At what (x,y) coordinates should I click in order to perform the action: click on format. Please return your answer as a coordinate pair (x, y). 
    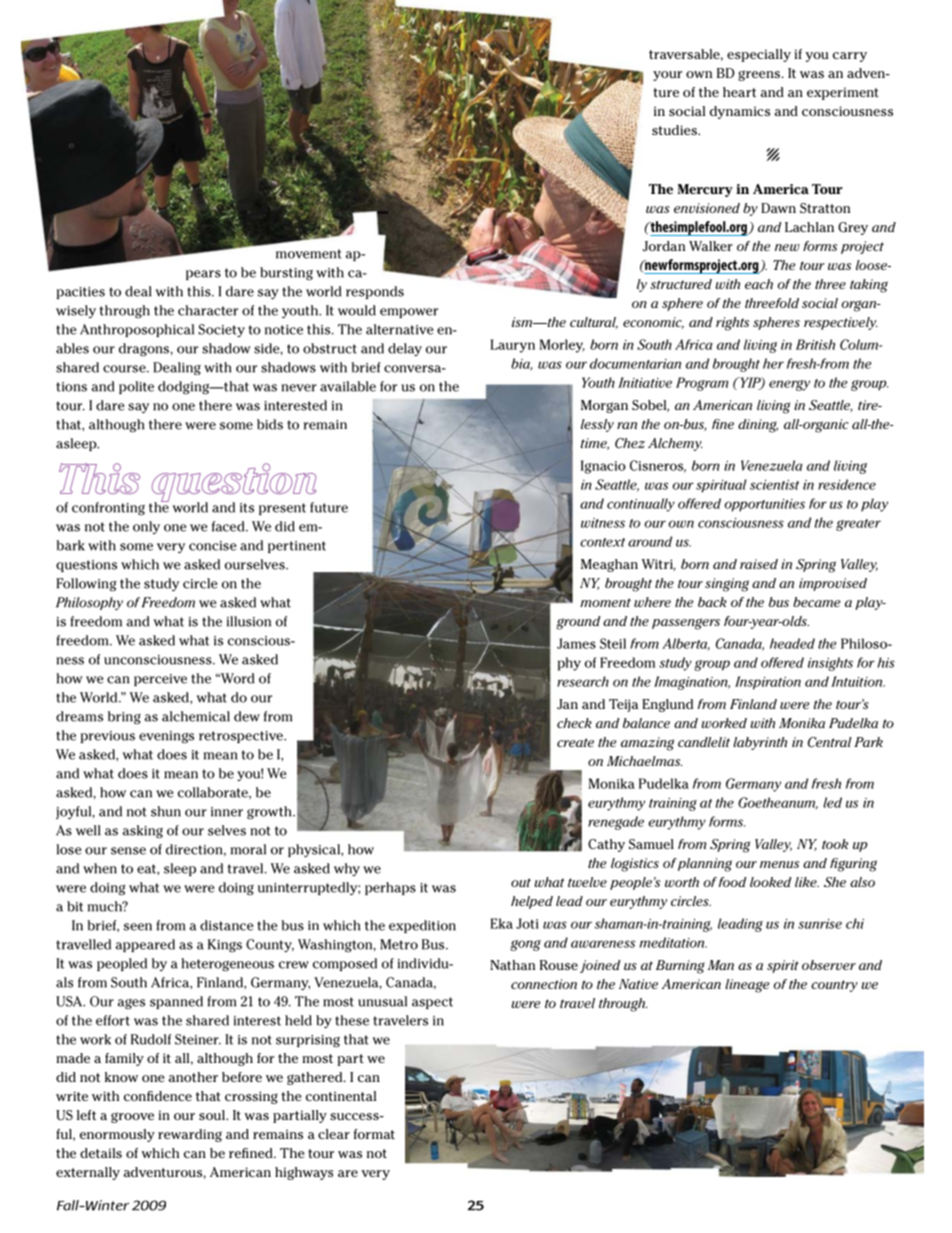
    Looking at the image, I should click on (374, 1134).
